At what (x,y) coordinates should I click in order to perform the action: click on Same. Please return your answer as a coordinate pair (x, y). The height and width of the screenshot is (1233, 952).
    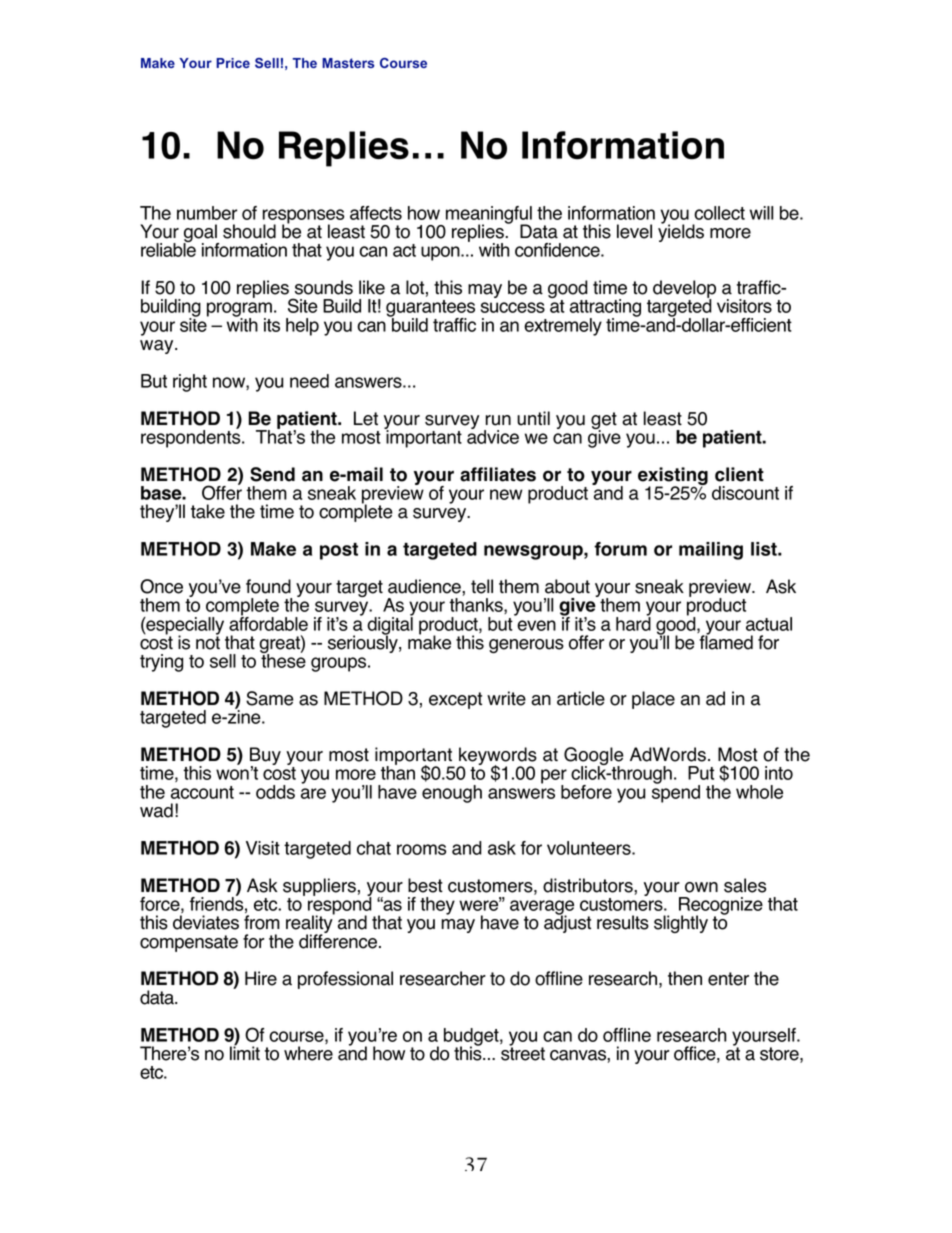
    Looking at the image, I should click on (270, 698).
